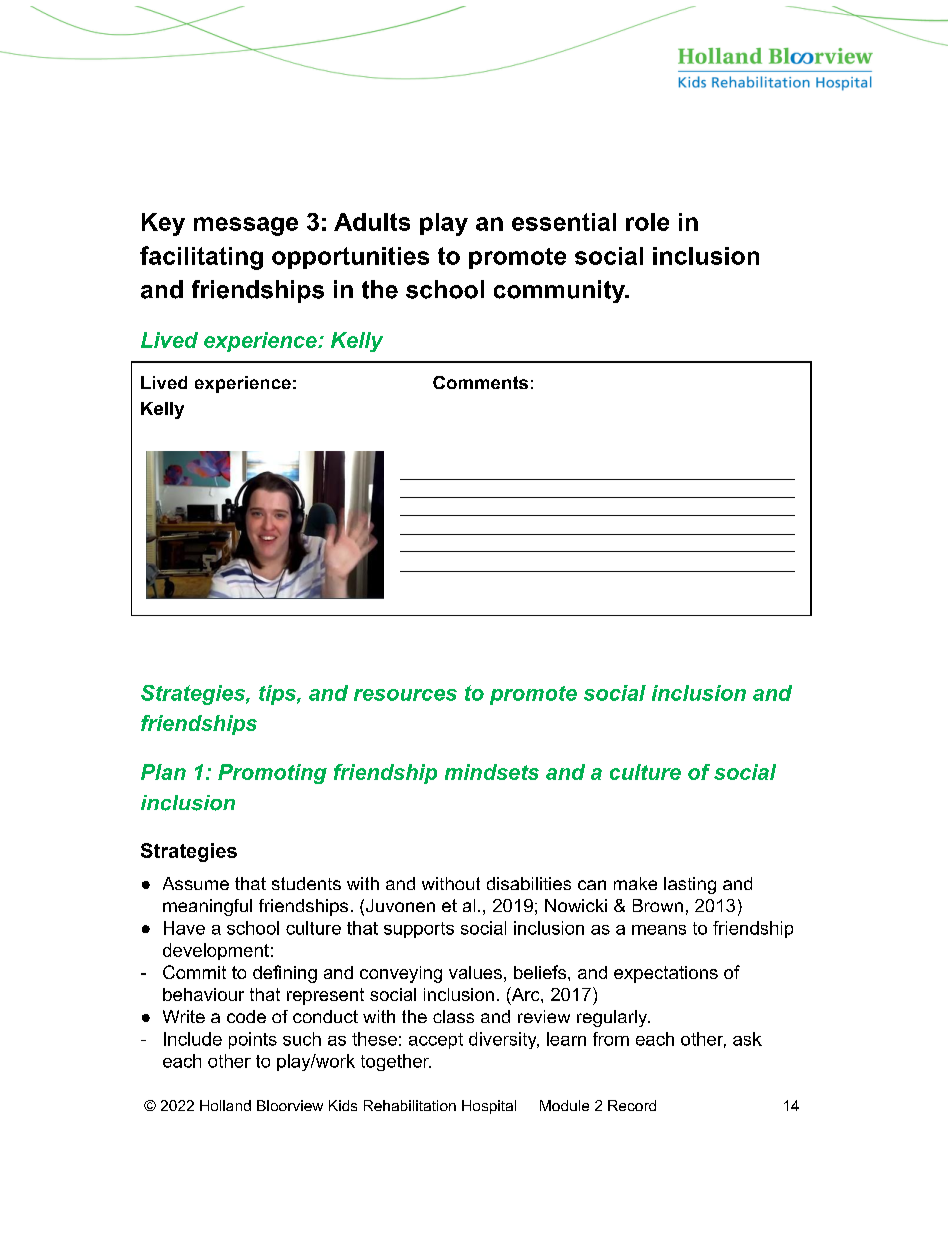 Image resolution: width=952 pixels, height=1233 pixels. What do you see at coordinates (196, 883) in the screenshot?
I see `Assume` at bounding box center [196, 883].
